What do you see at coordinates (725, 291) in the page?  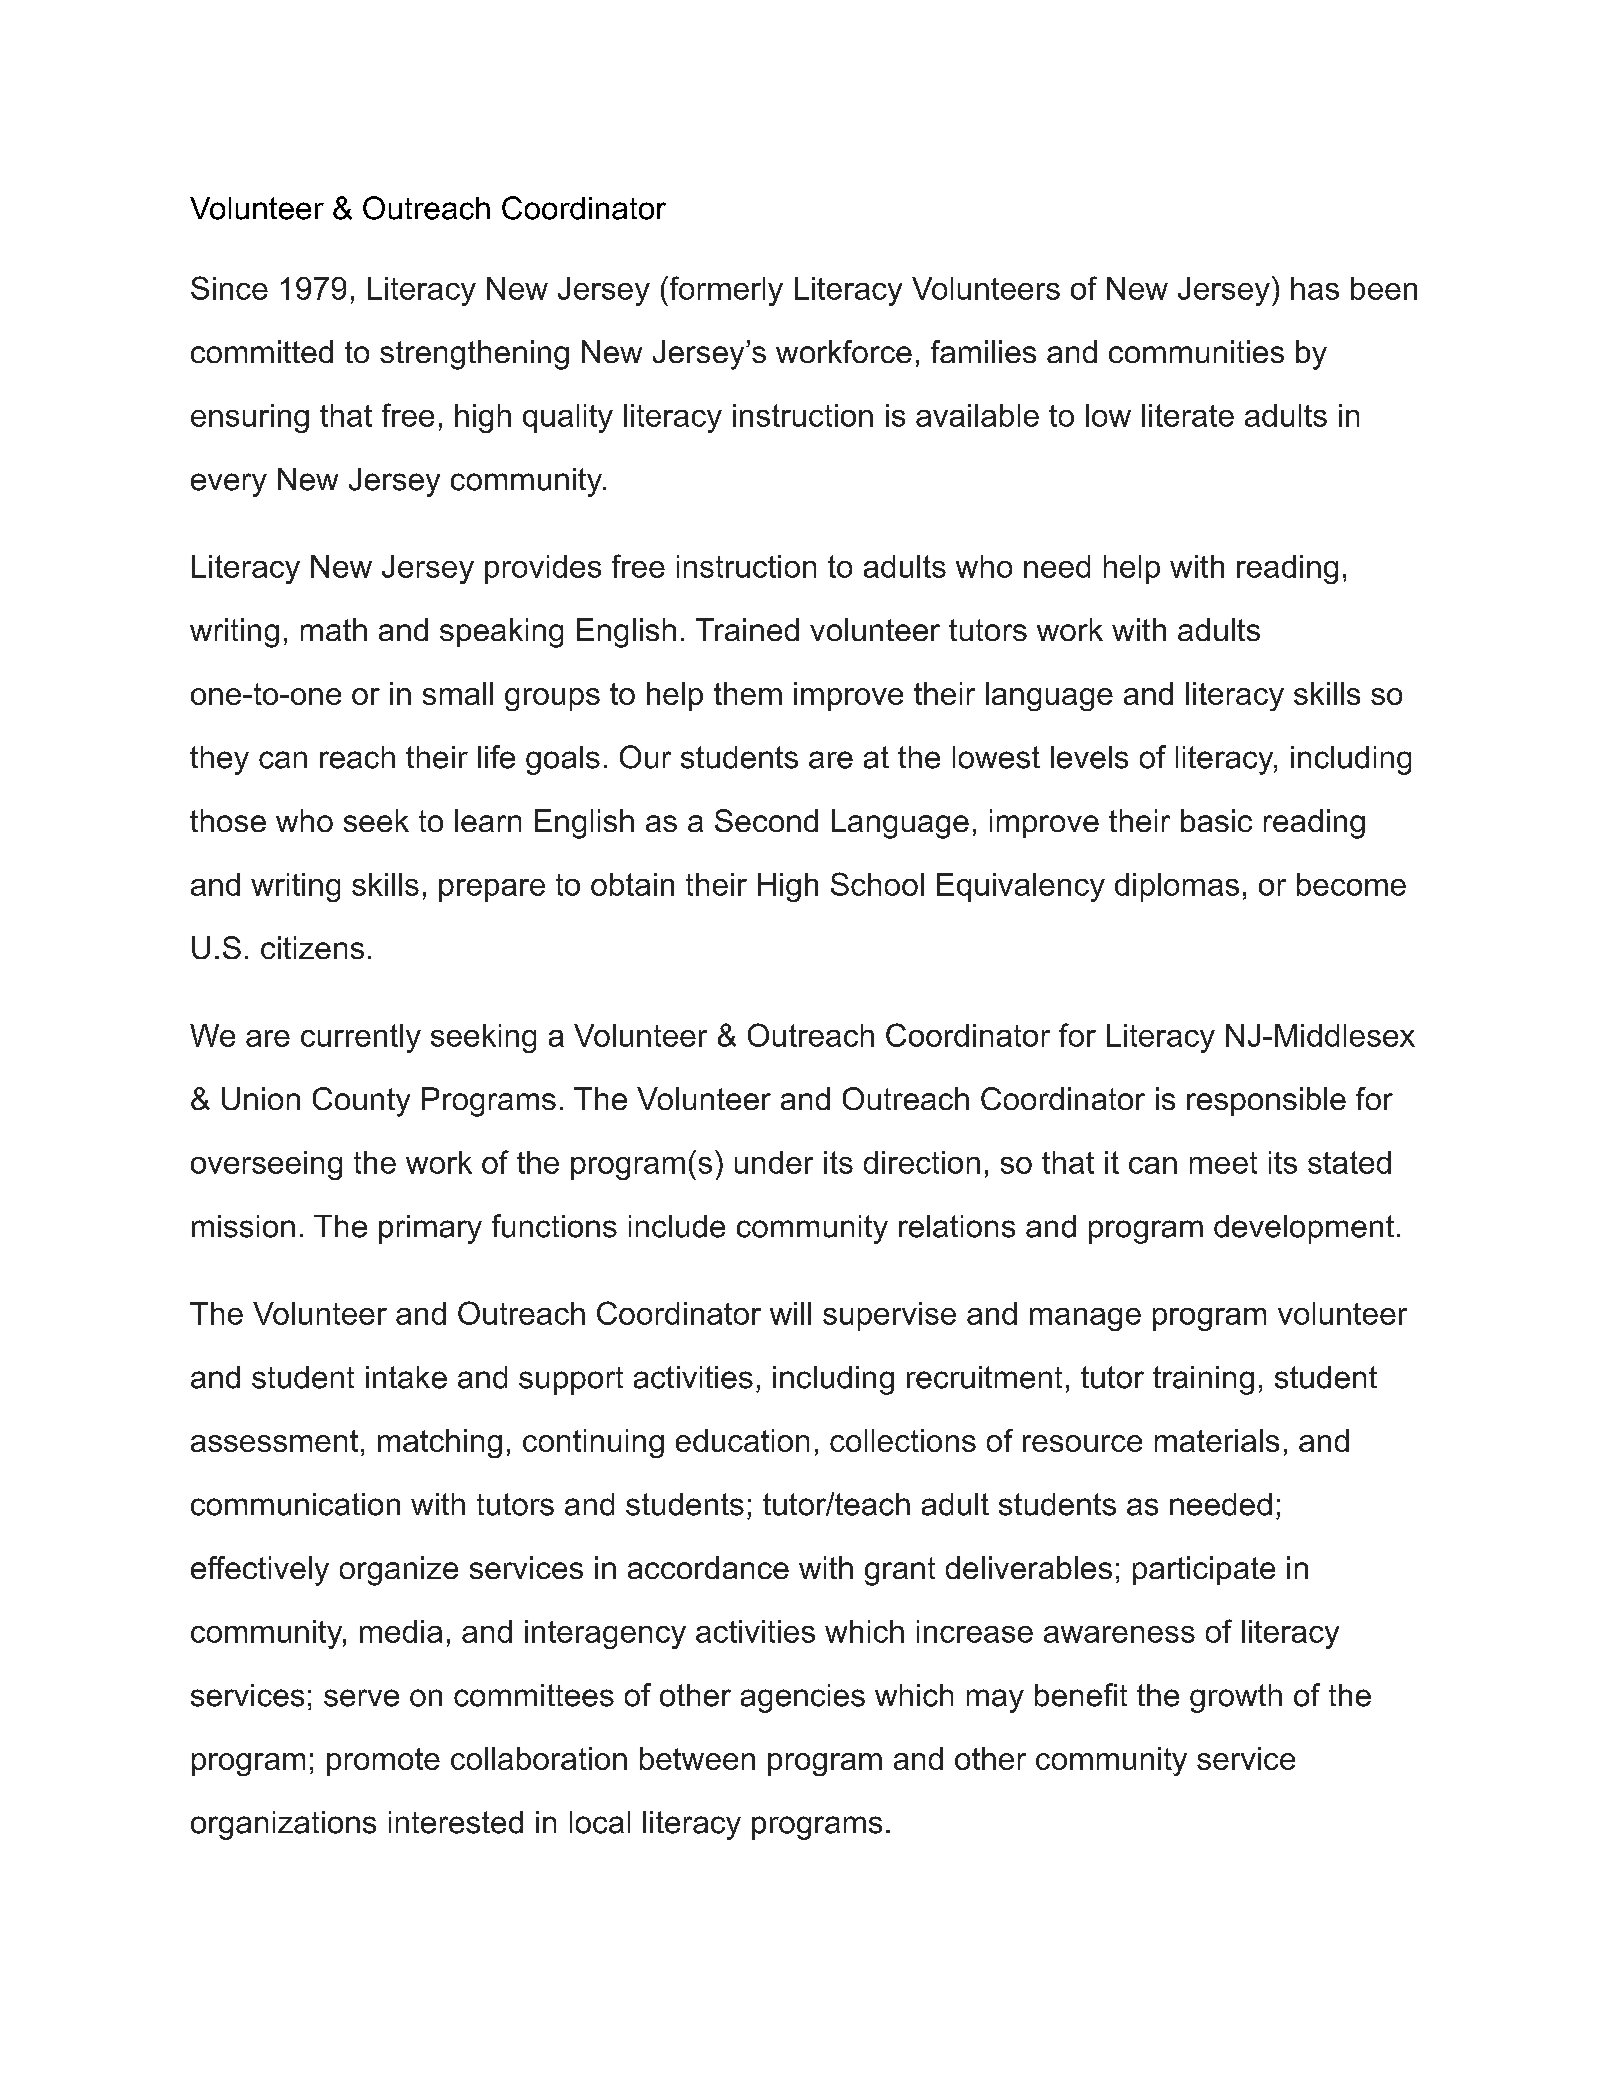 I see `formerly` at bounding box center [725, 291].
